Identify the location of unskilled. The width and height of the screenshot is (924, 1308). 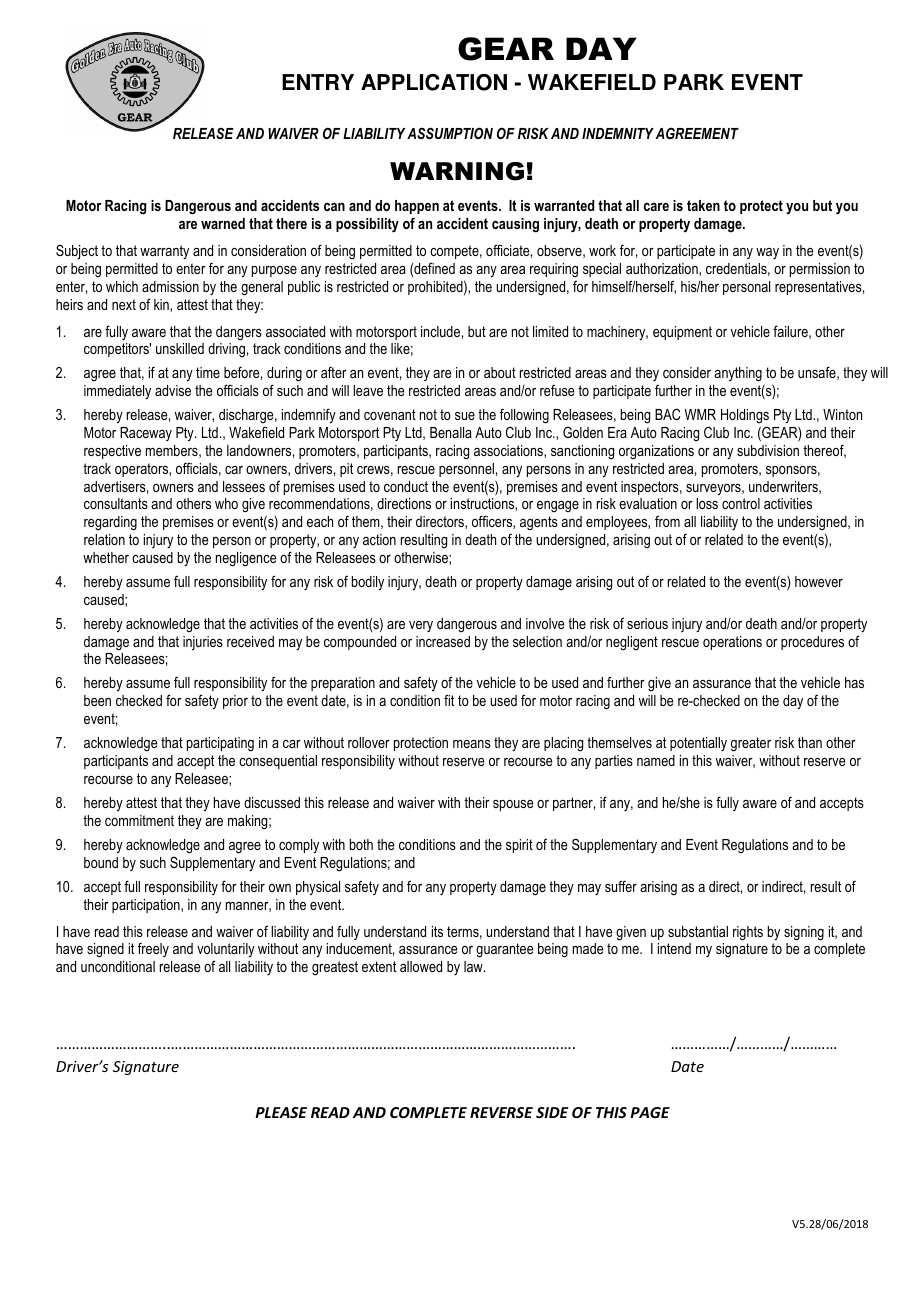
(180, 348).
